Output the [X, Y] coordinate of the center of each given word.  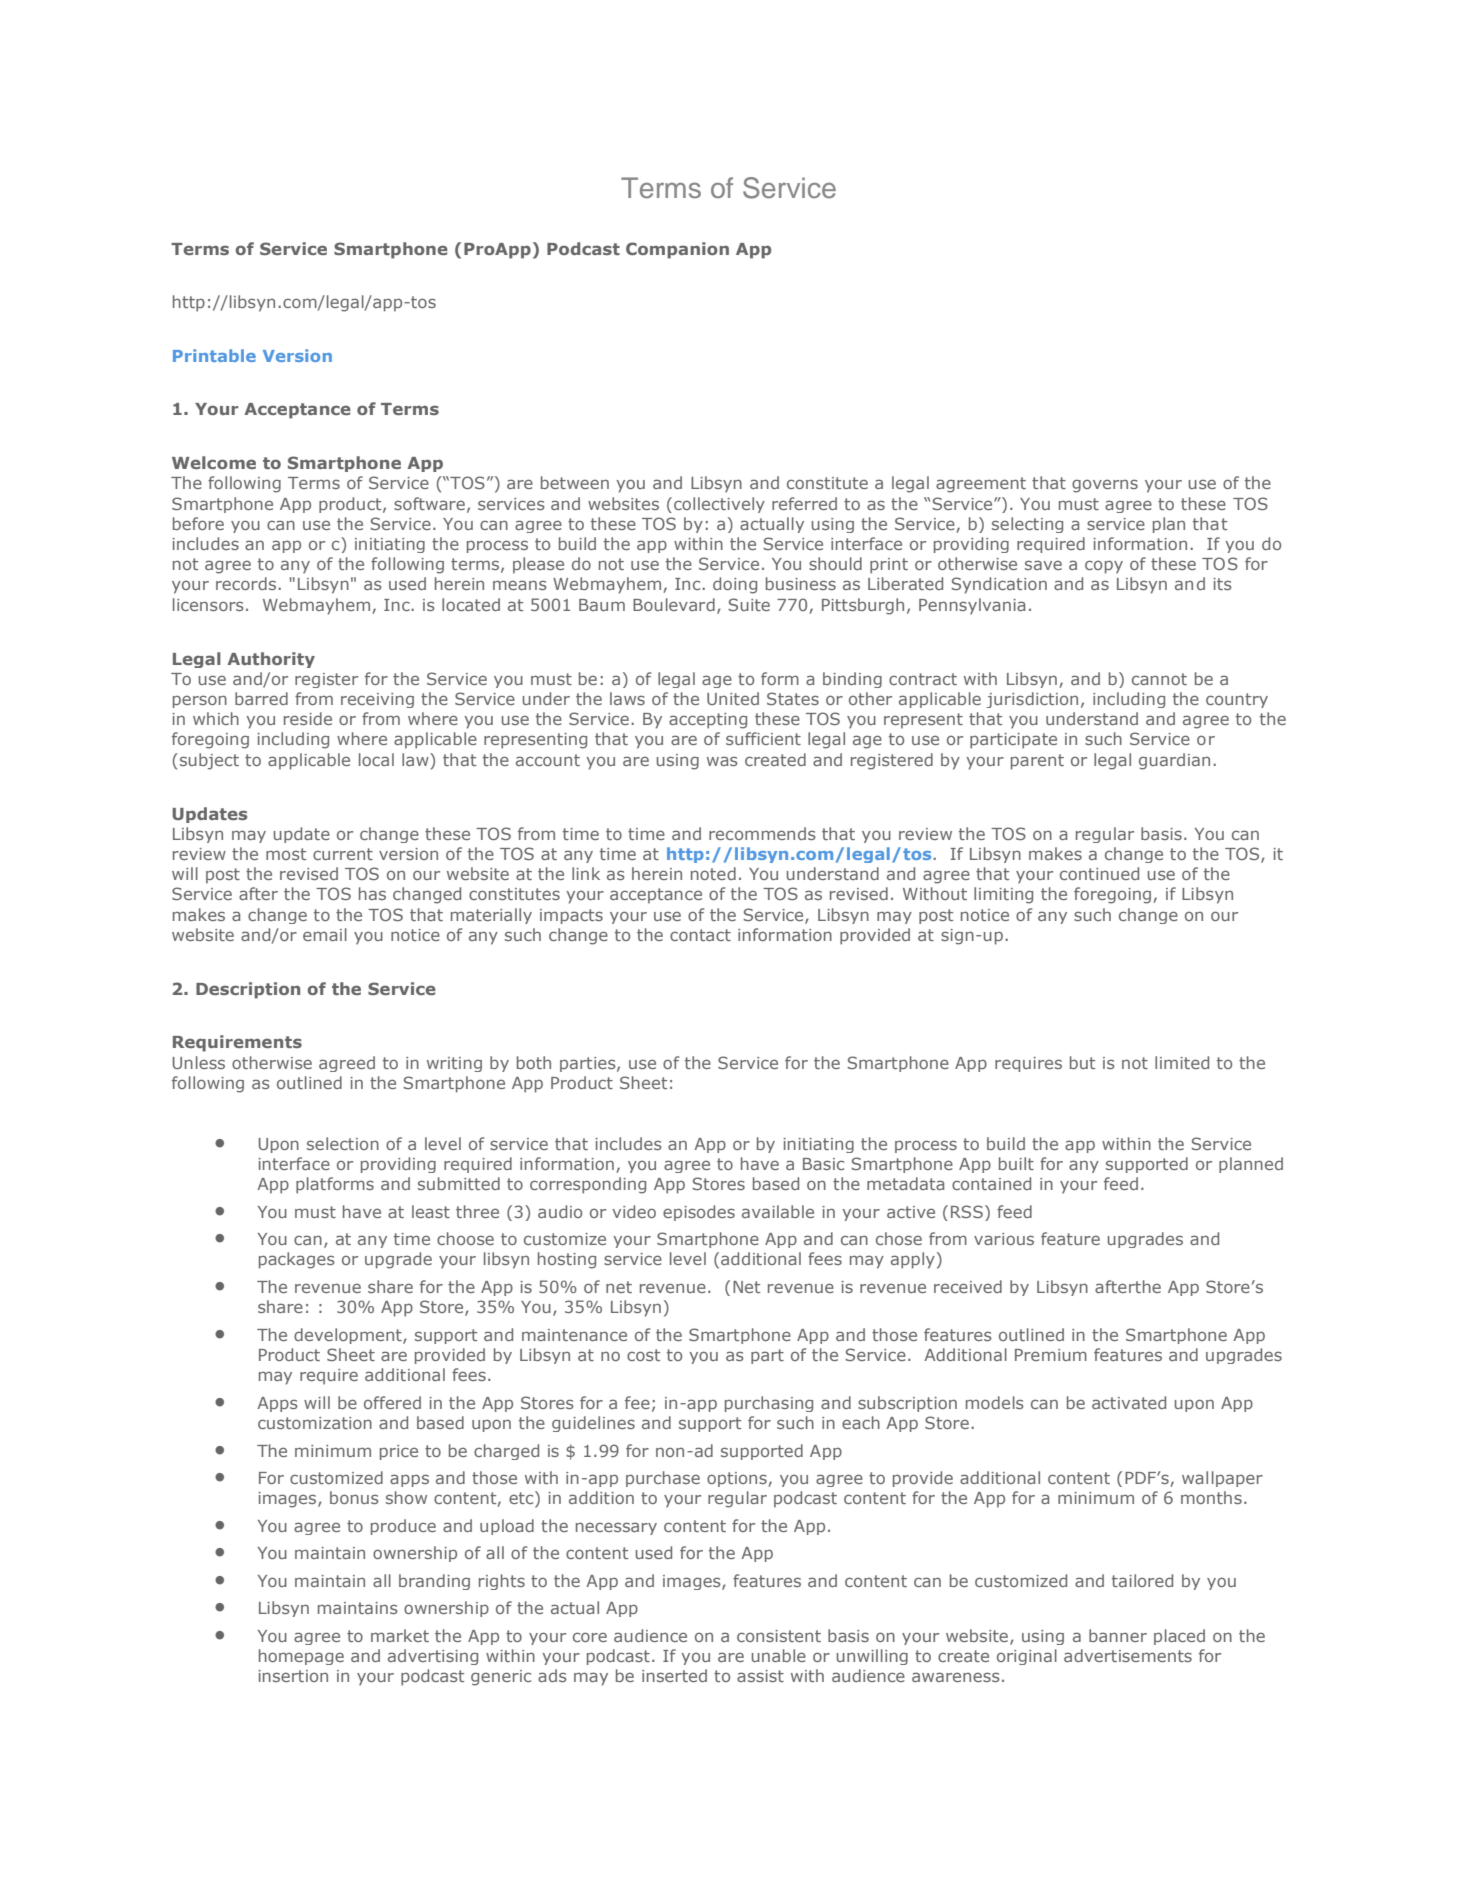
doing [735, 585]
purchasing [769, 1404]
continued [1099, 873]
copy [1104, 567]
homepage [301, 1657]
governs [1105, 486]
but [1082, 1062]
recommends [762, 833]
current [343, 854]
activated [1129, 1402]
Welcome [214, 462]
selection [343, 1143]
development [349, 1336]
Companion [677, 250]
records [247, 583]
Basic [823, 1164]
